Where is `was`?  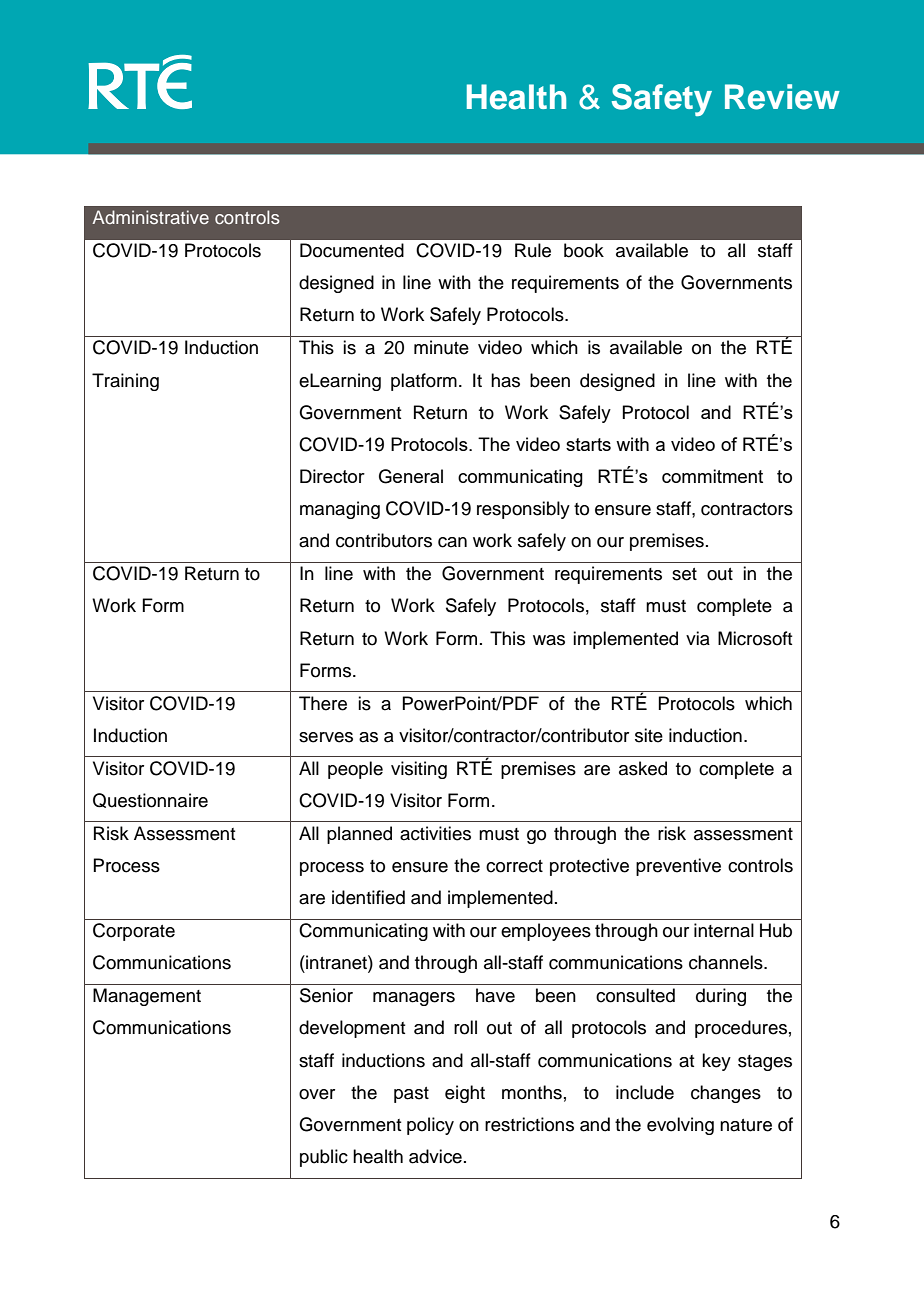
was is located at coordinates (549, 640).
